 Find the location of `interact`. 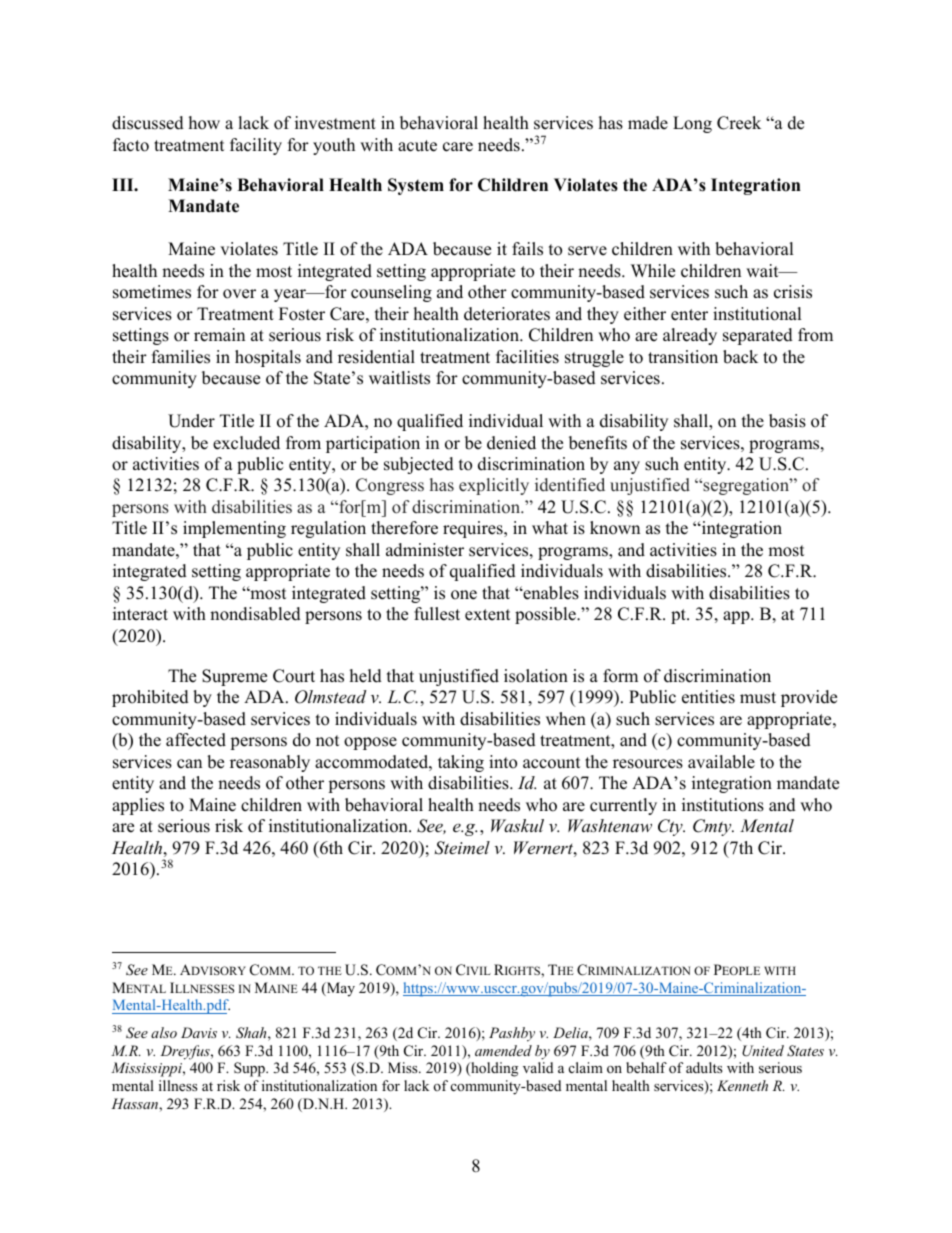

interact is located at coordinates (140, 614).
